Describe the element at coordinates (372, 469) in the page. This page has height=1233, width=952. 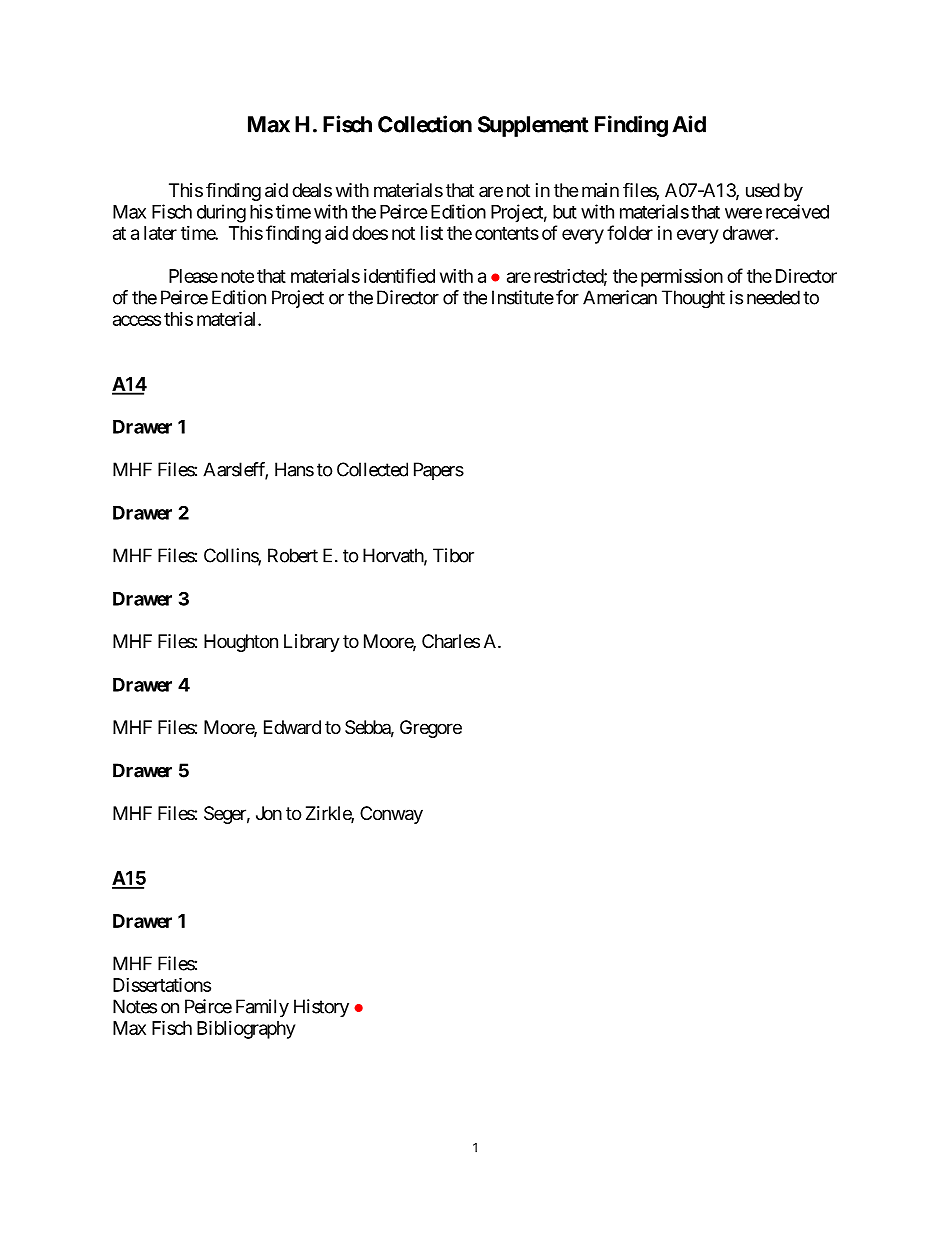
I see `Collected` at that location.
